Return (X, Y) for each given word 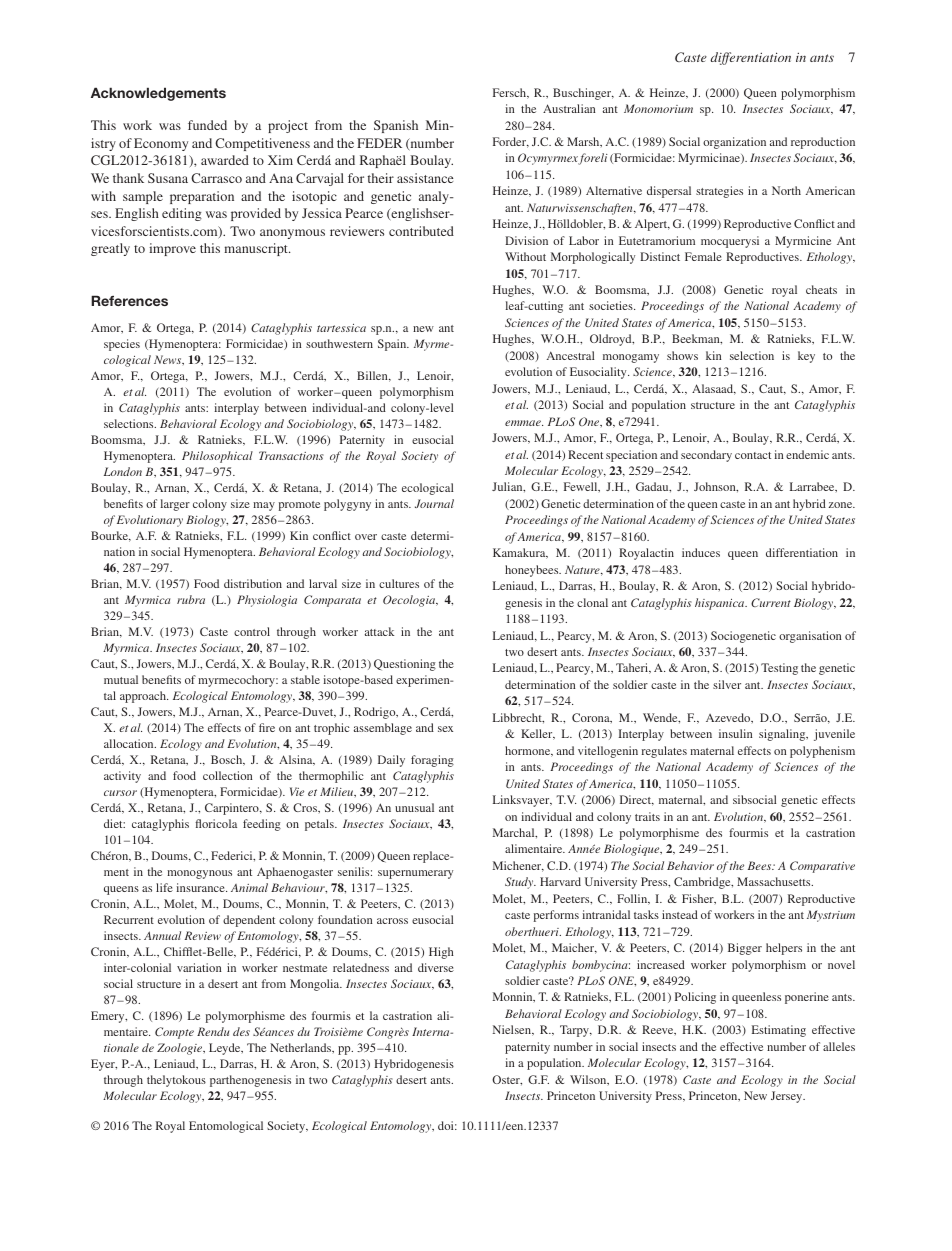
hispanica (721, 604)
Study (520, 883)
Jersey (788, 1097)
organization (734, 143)
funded (207, 125)
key (806, 357)
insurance (201, 887)
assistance (425, 178)
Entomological (226, 1127)
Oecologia (410, 601)
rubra (191, 599)
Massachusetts (775, 881)
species (122, 345)
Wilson (589, 1080)
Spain (393, 345)
